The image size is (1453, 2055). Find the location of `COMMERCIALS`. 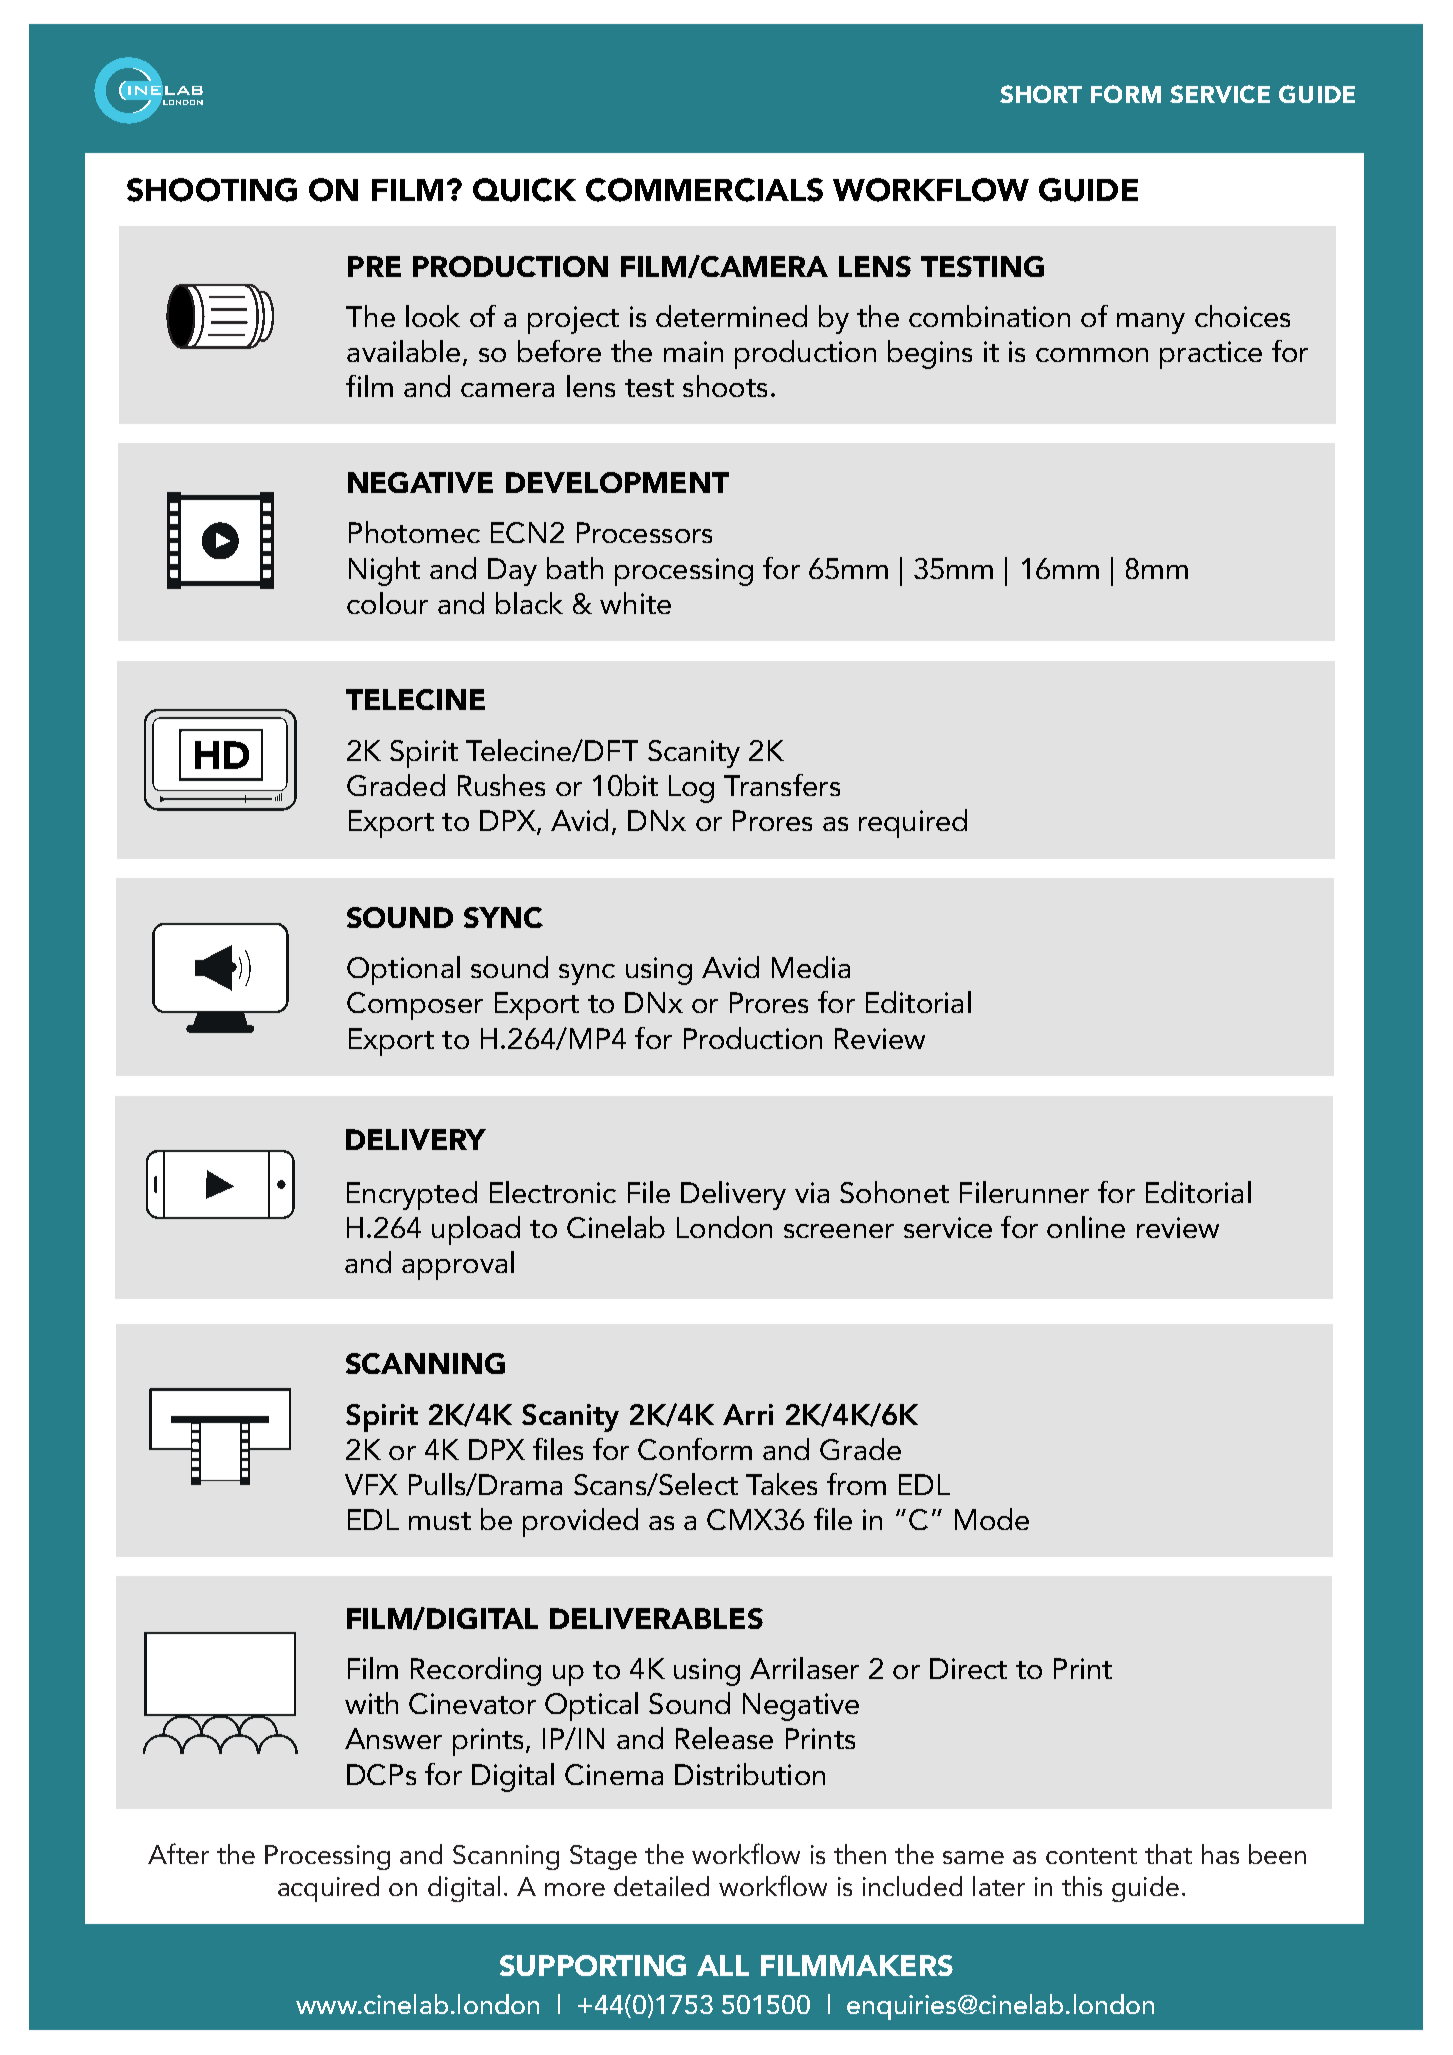

COMMERCIALS is located at coordinates (704, 190).
